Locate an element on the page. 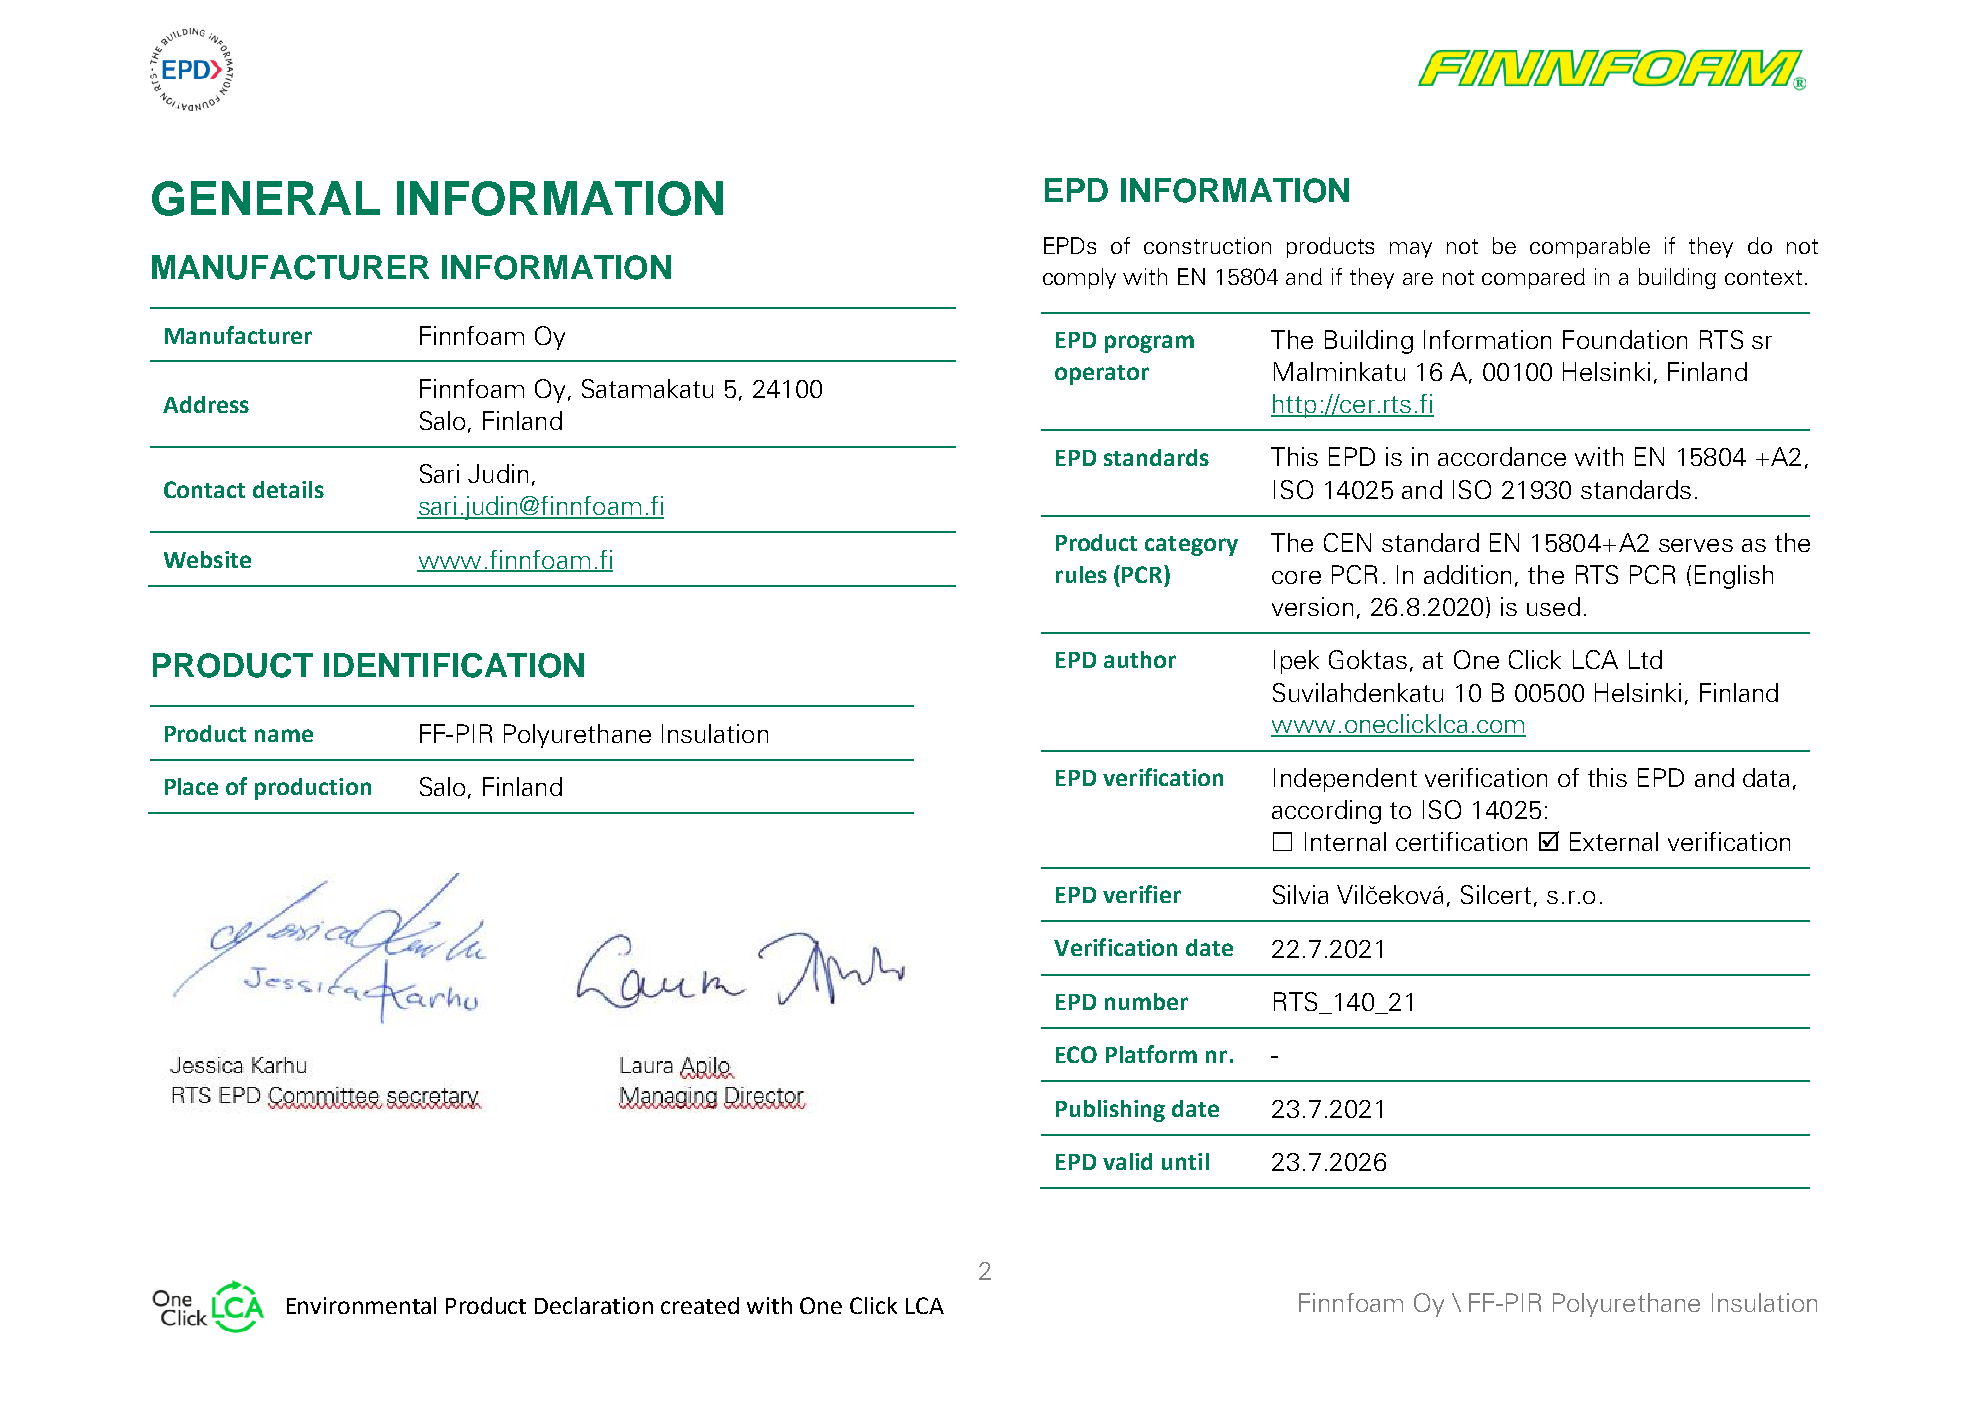  created is located at coordinates (700, 1305).
